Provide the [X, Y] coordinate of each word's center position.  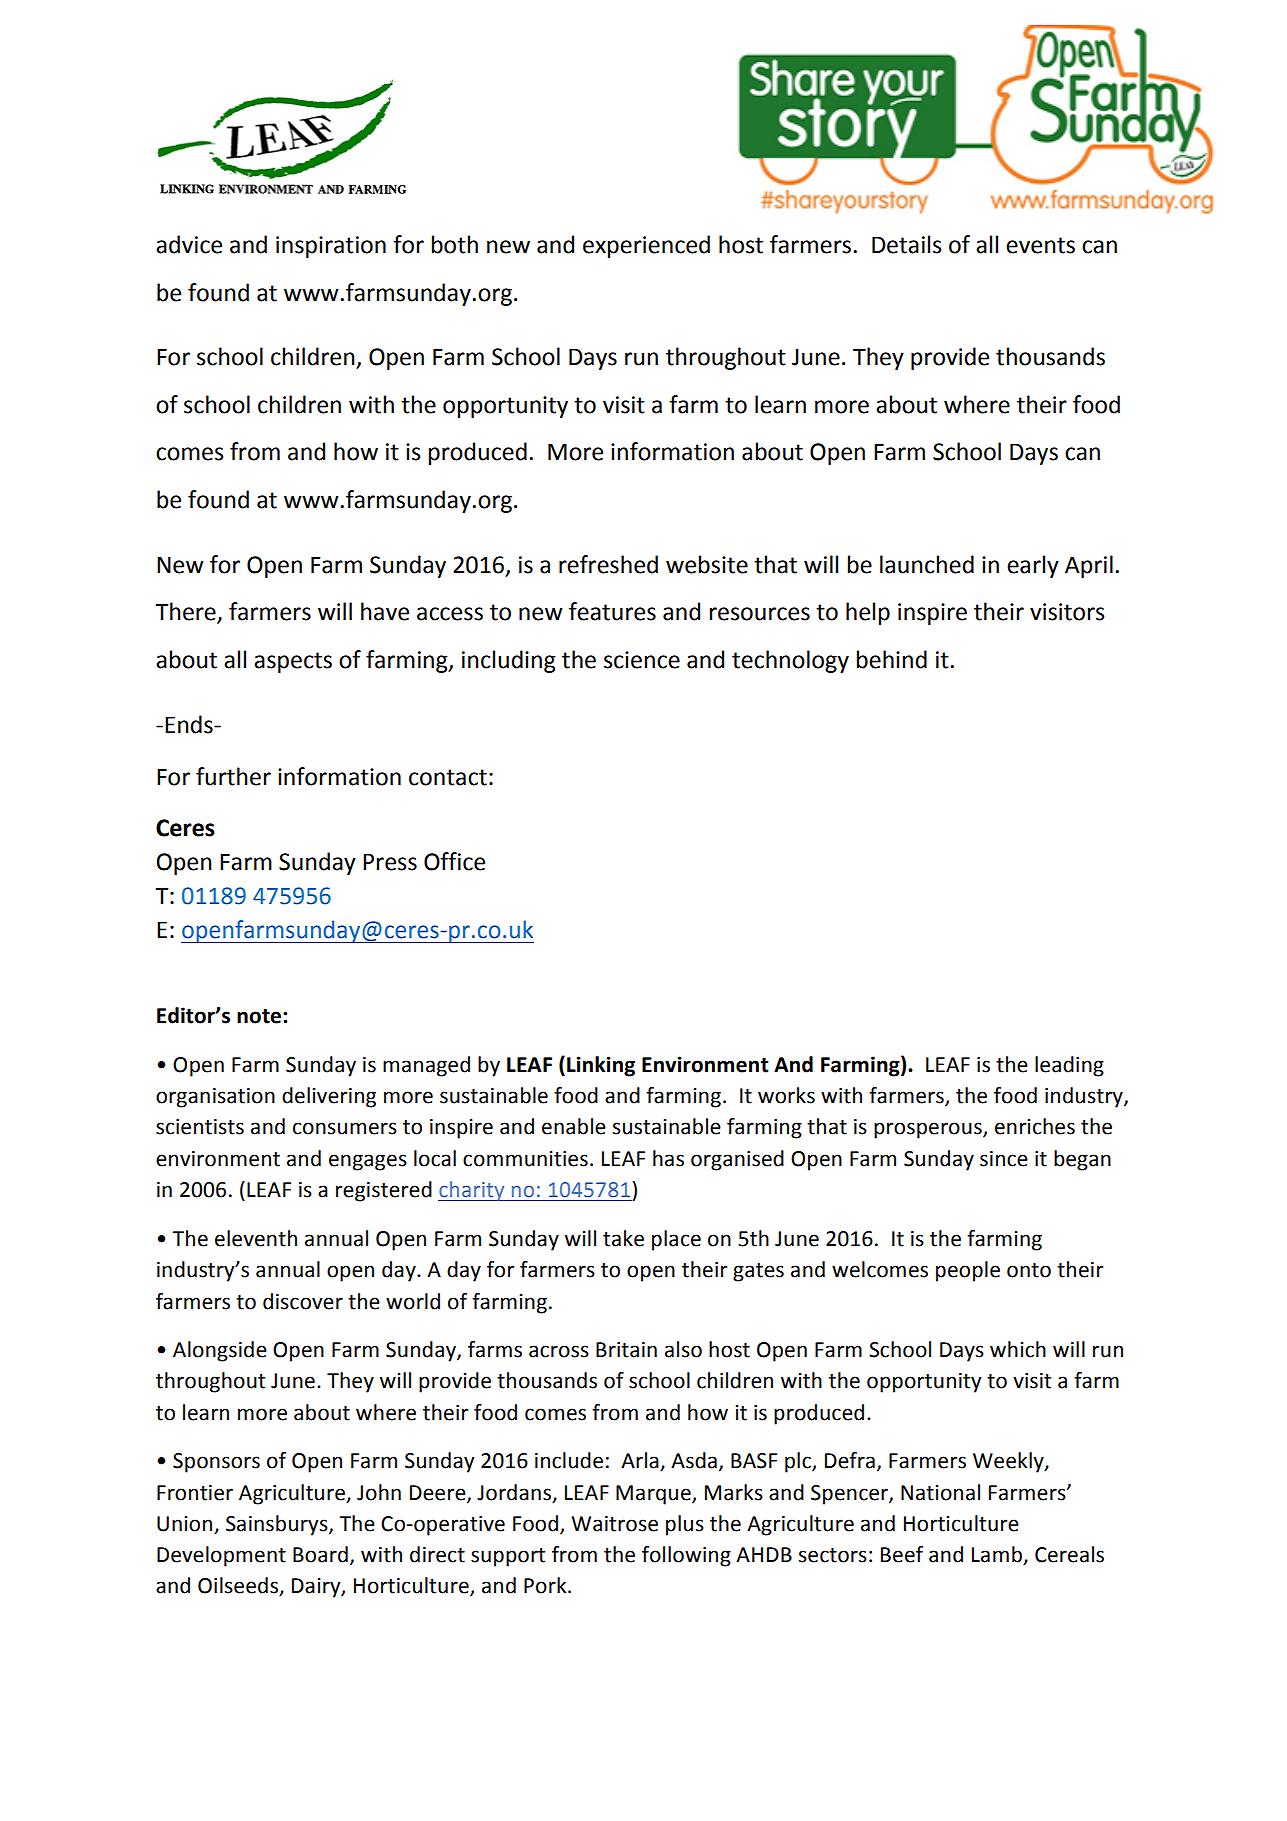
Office [454, 861]
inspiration [331, 247]
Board [320, 1554]
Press [390, 862]
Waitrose [614, 1524]
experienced [646, 246]
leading [1069, 1066]
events [1040, 245]
